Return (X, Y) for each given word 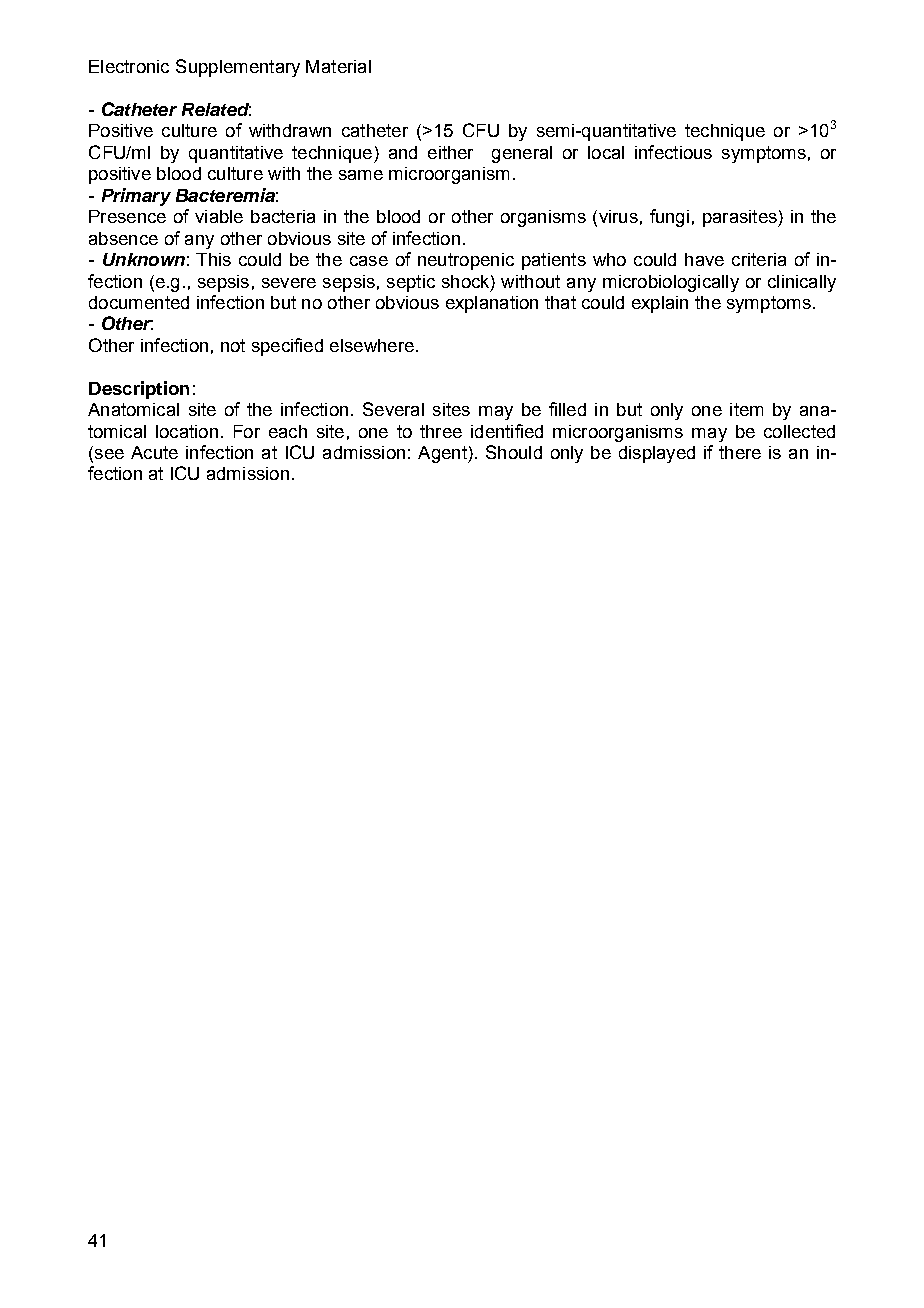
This (213, 259)
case (369, 261)
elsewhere (372, 345)
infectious (673, 152)
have (704, 259)
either (450, 152)
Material (338, 66)
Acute (154, 452)
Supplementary (238, 68)
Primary (136, 197)
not (233, 345)
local (606, 152)
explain (660, 304)
